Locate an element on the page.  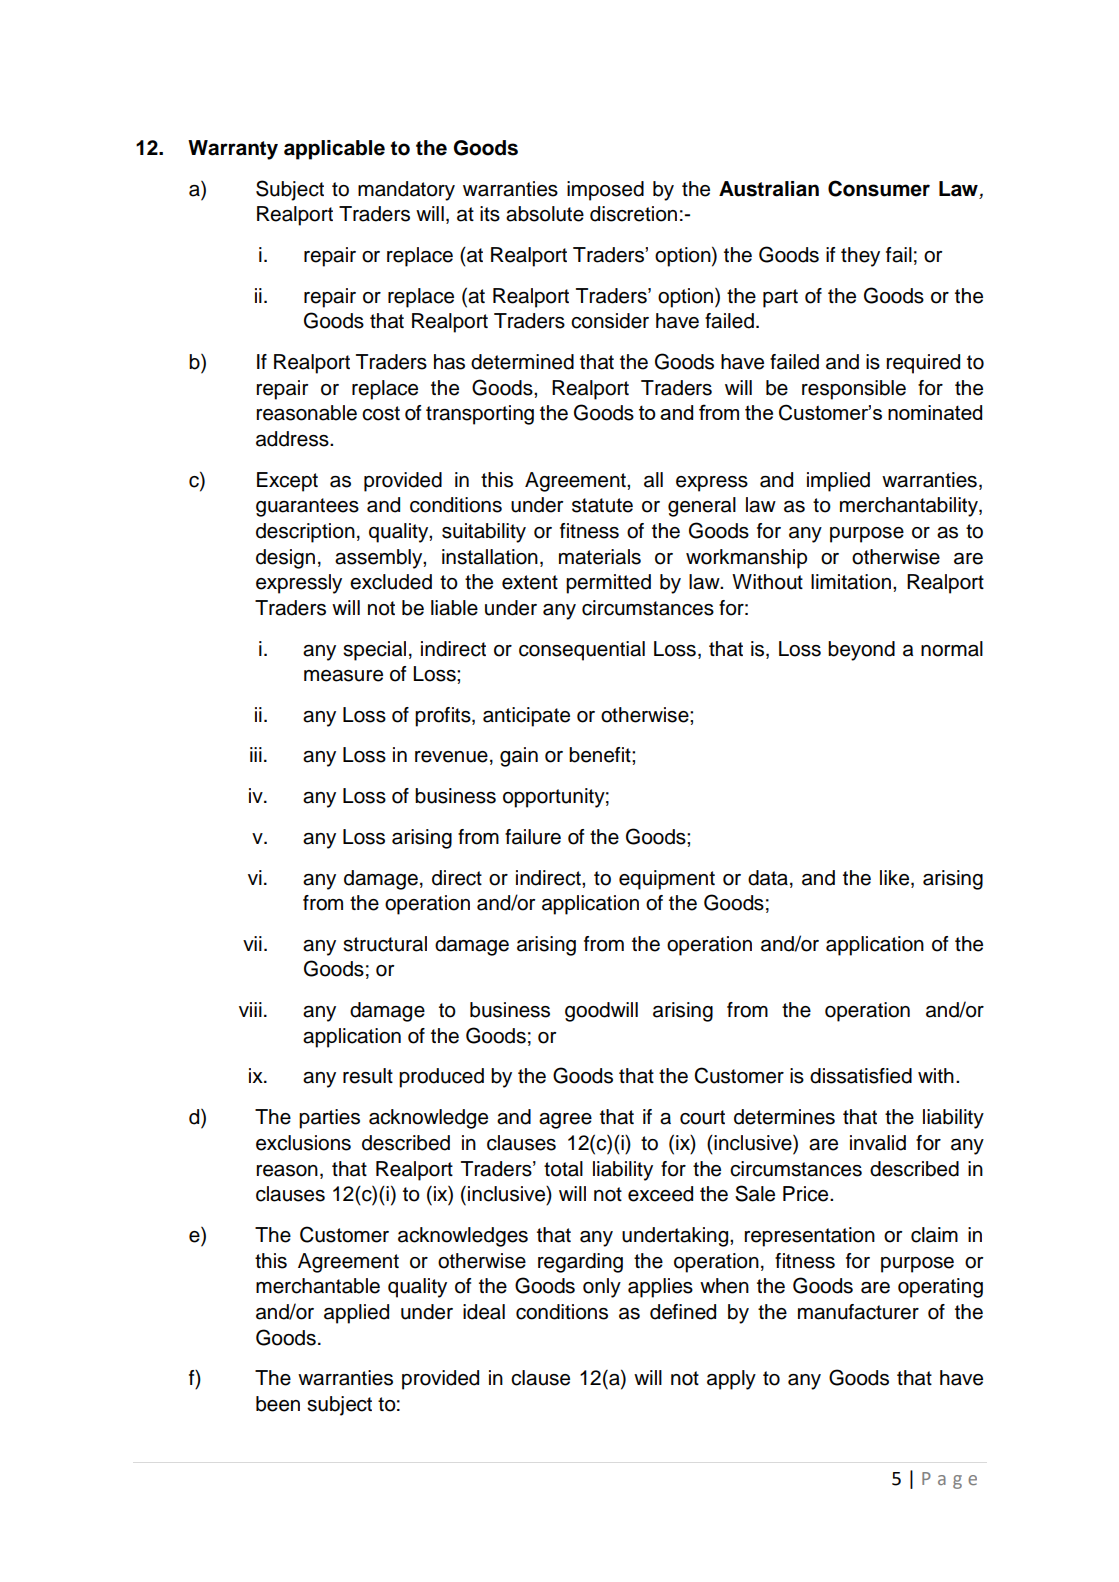
design is located at coordinates (285, 559).
